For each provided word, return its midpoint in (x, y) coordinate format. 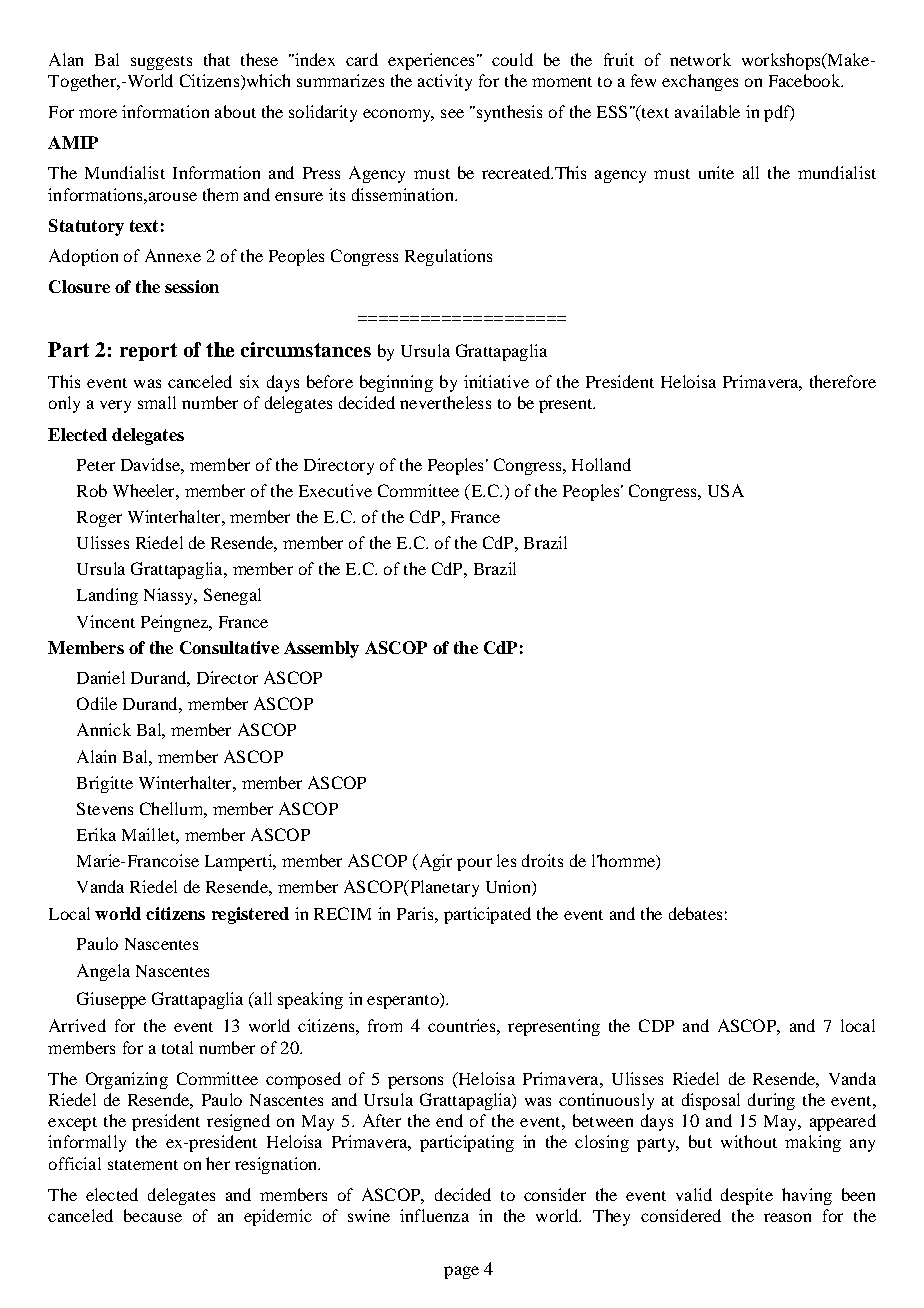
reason (787, 1217)
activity (445, 82)
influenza (434, 1215)
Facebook (806, 80)
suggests (161, 63)
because (153, 1215)
